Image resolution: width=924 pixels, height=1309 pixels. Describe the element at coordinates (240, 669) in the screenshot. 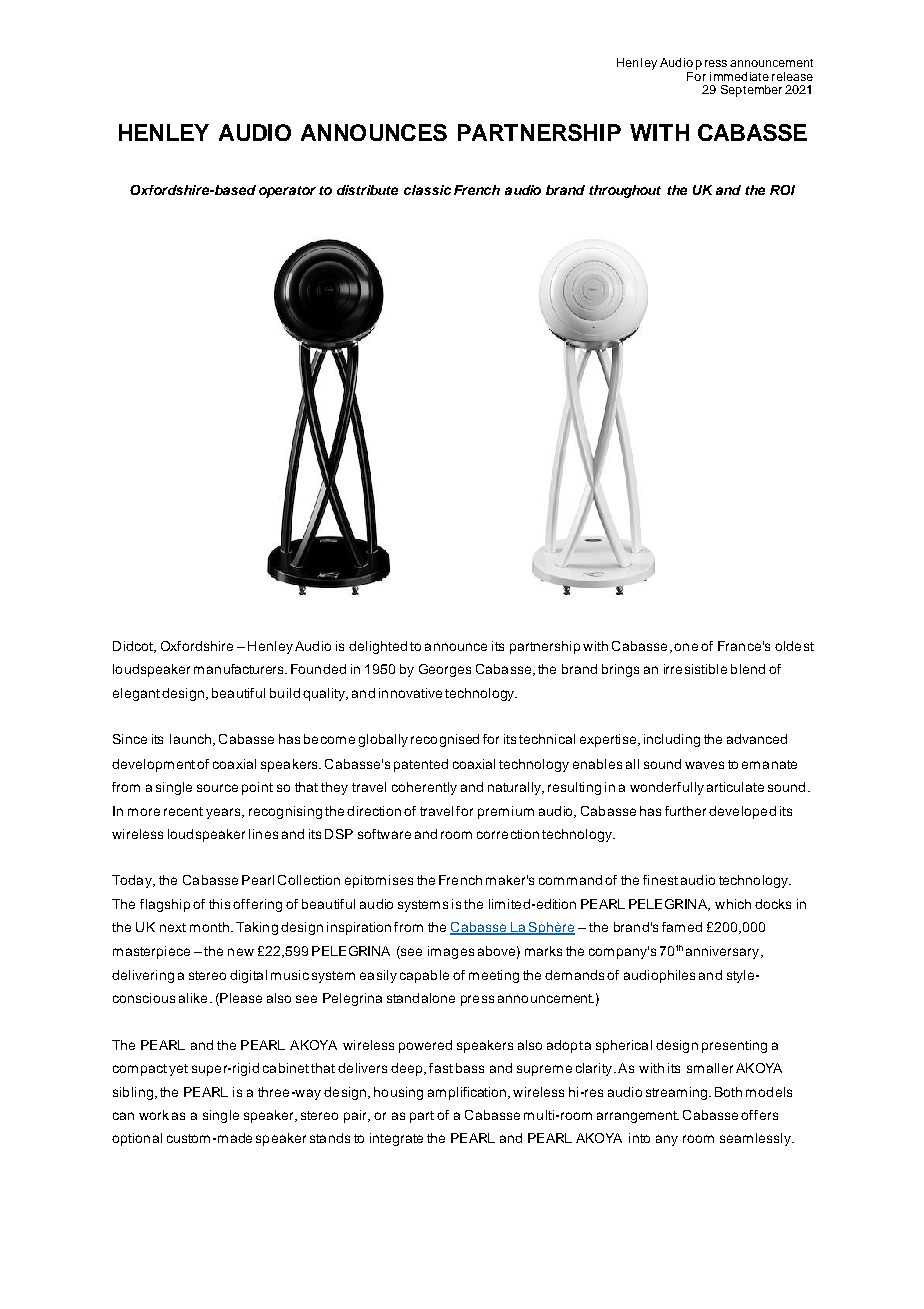

I see `manufacturers` at that location.
